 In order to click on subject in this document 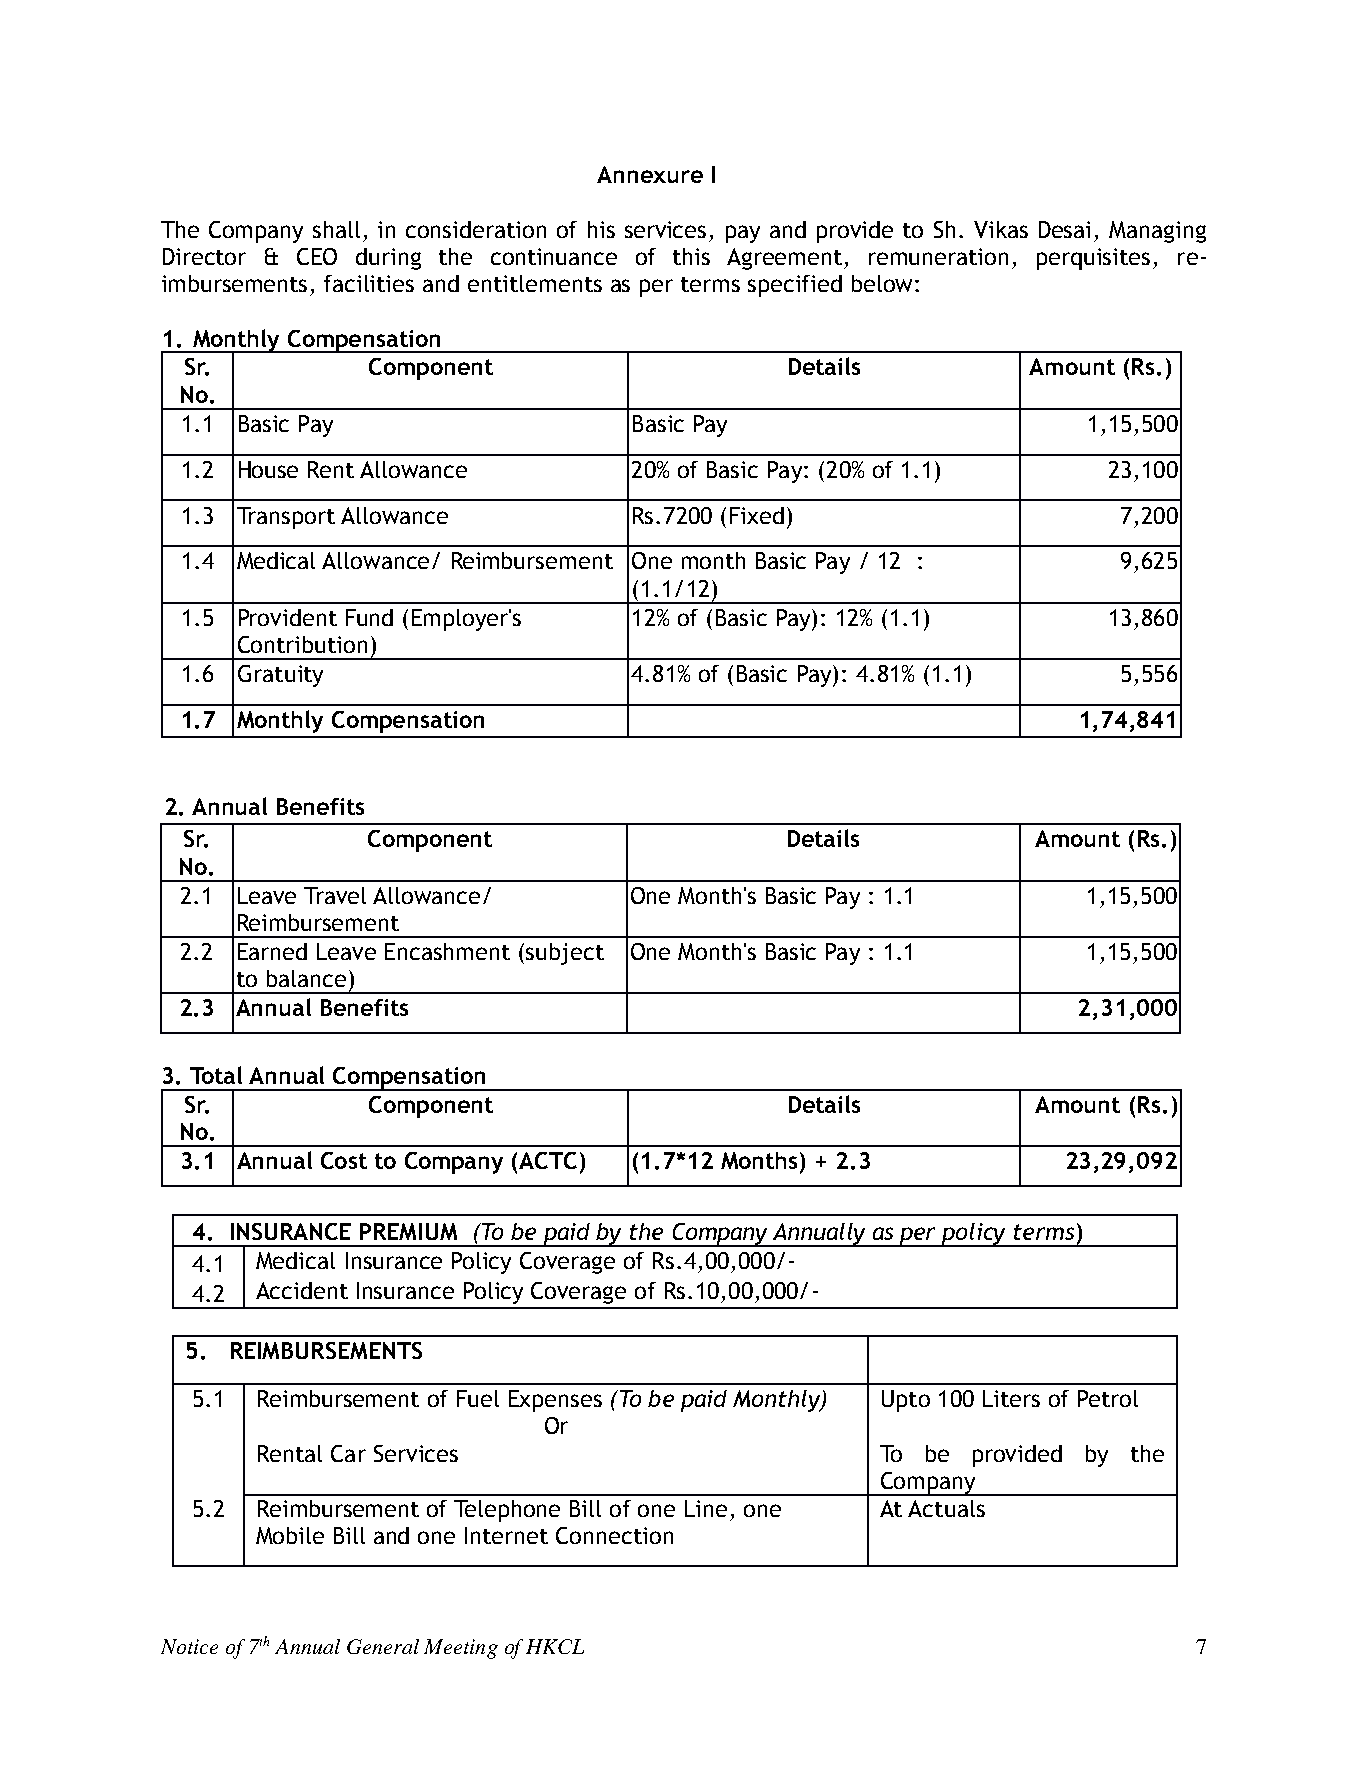, I will do `click(565, 954)`.
